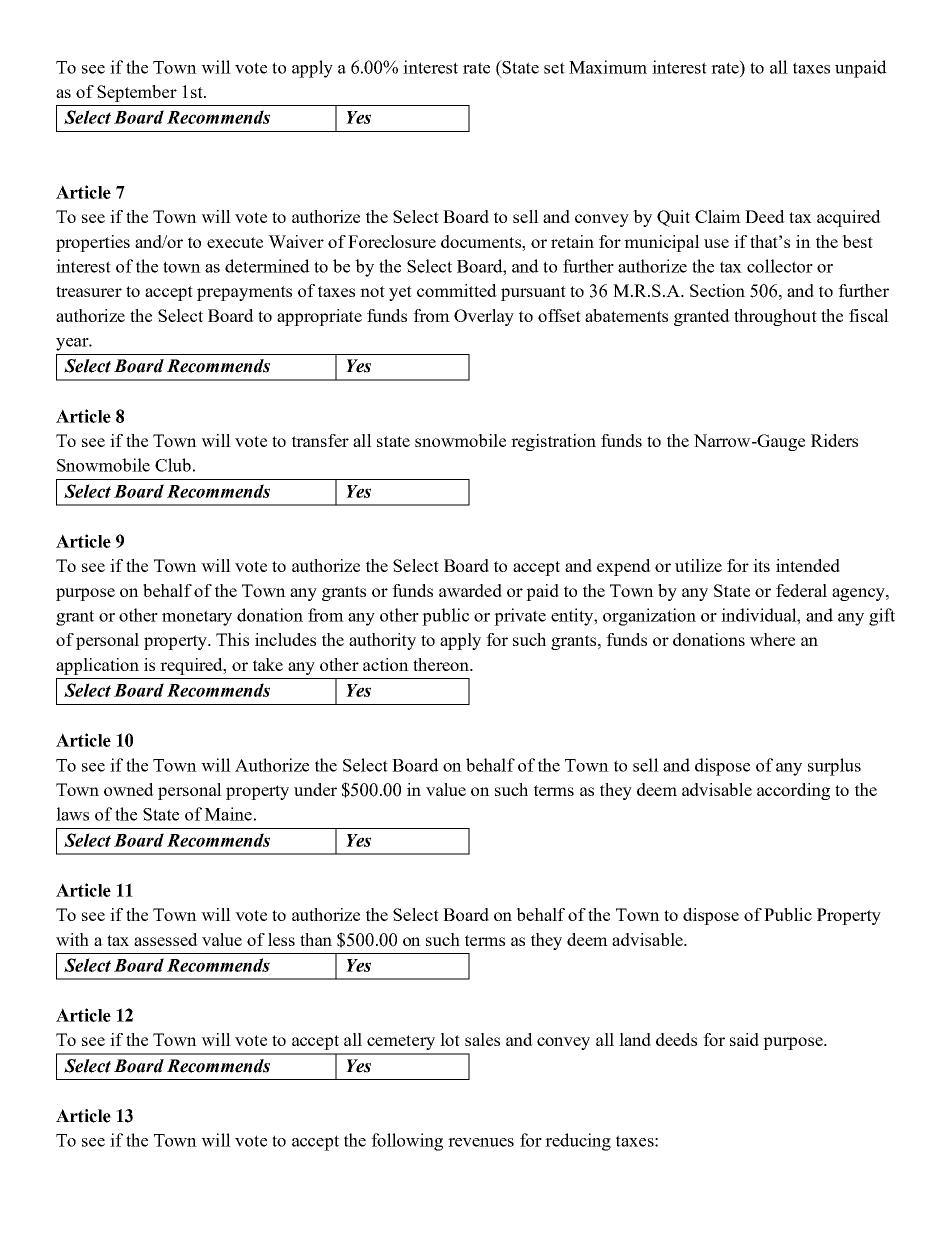  Describe the element at coordinates (316, 939) in the screenshot. I see `than` at that location.
